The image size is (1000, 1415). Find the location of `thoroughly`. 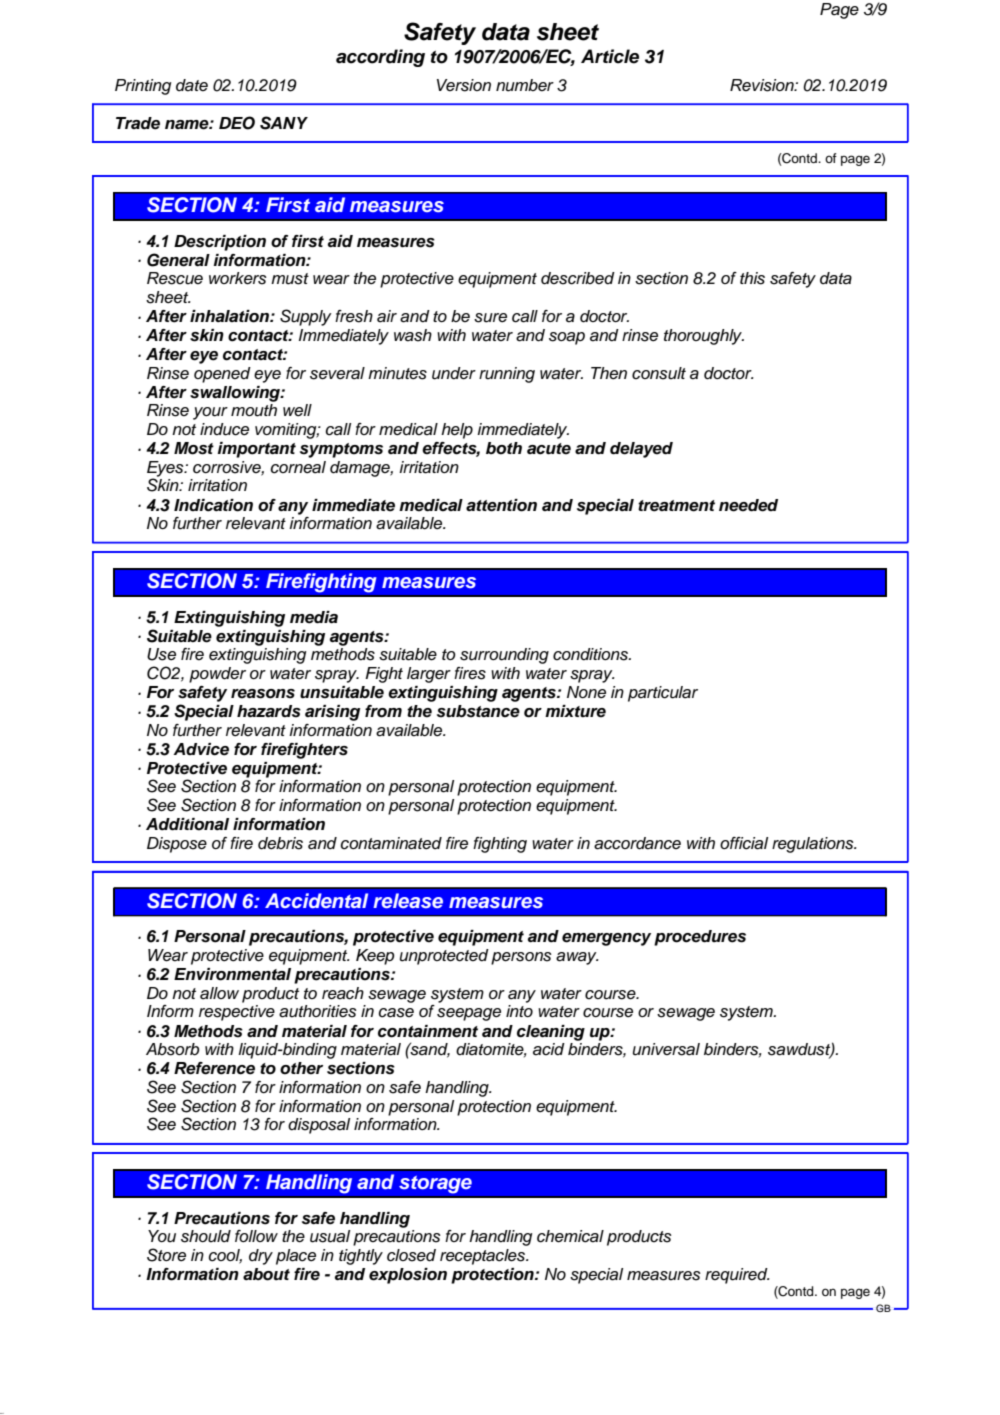

thoroughly is located at coordinates (704, 337).
